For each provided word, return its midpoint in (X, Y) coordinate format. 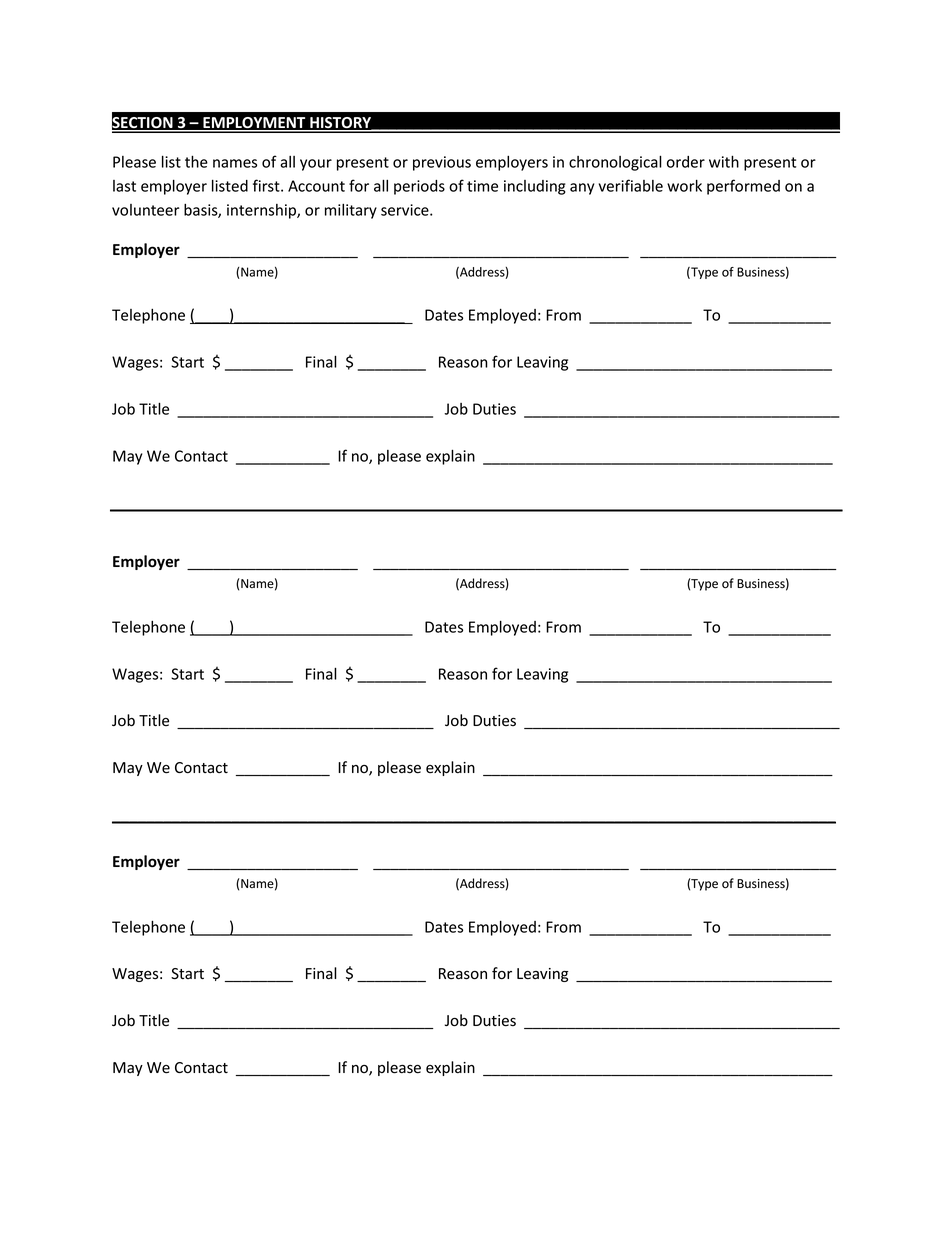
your (316, 165)
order (686, 162)
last (124, 186)
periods (419, 187)
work (684, 185)
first (267, 185)
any (582, 189)
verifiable (631, 185)
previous (442, 163)
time (482, 186)
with (724, 161)
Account (316, 186)
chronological (615, 163)
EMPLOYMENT (254, 124)
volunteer (146, 210)
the (196, 161)
